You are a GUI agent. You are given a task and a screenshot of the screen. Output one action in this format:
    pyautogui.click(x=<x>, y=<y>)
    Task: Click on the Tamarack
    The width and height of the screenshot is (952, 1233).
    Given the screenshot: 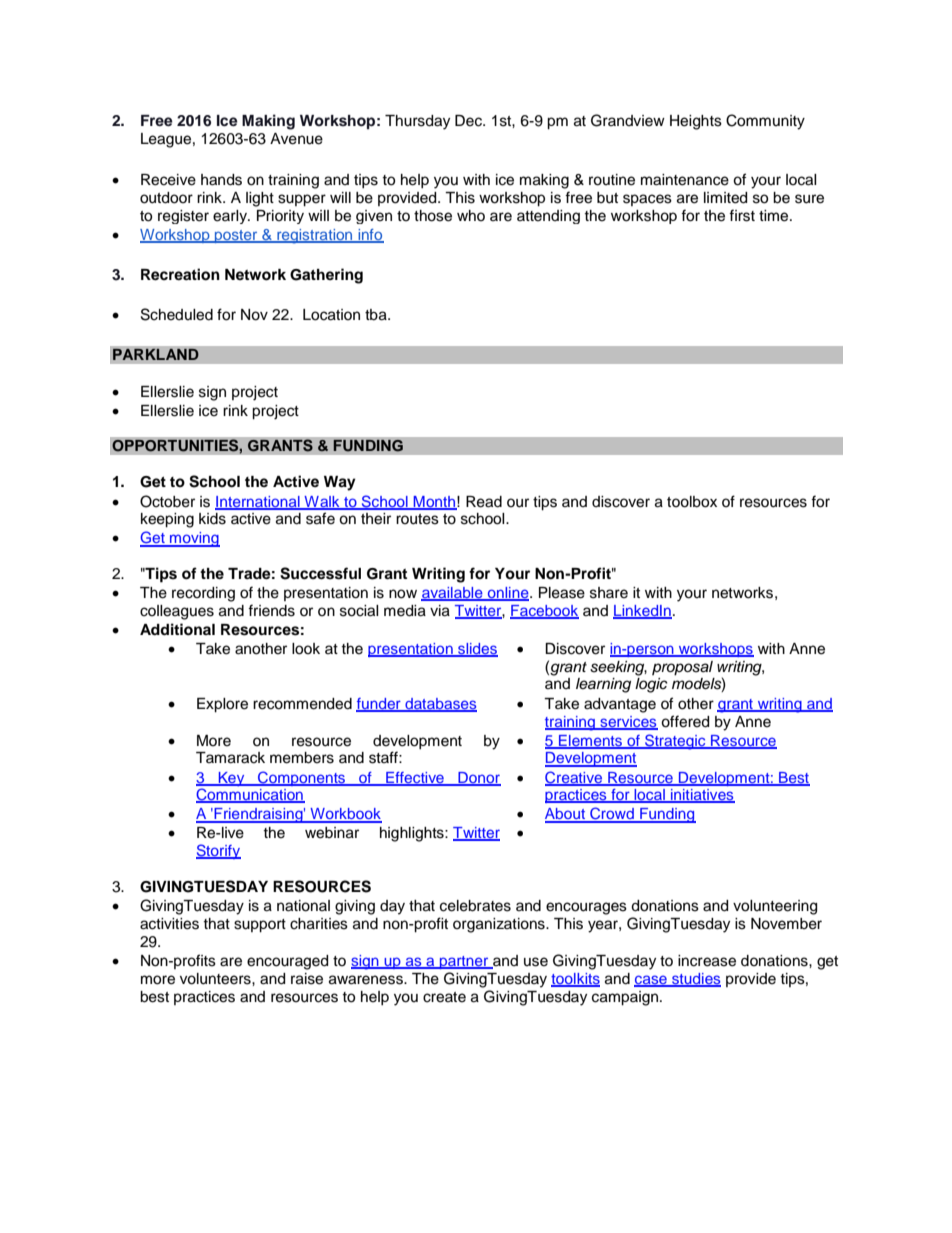 What is the action you would take?
    pyautogui.click(x=230, y=758)
